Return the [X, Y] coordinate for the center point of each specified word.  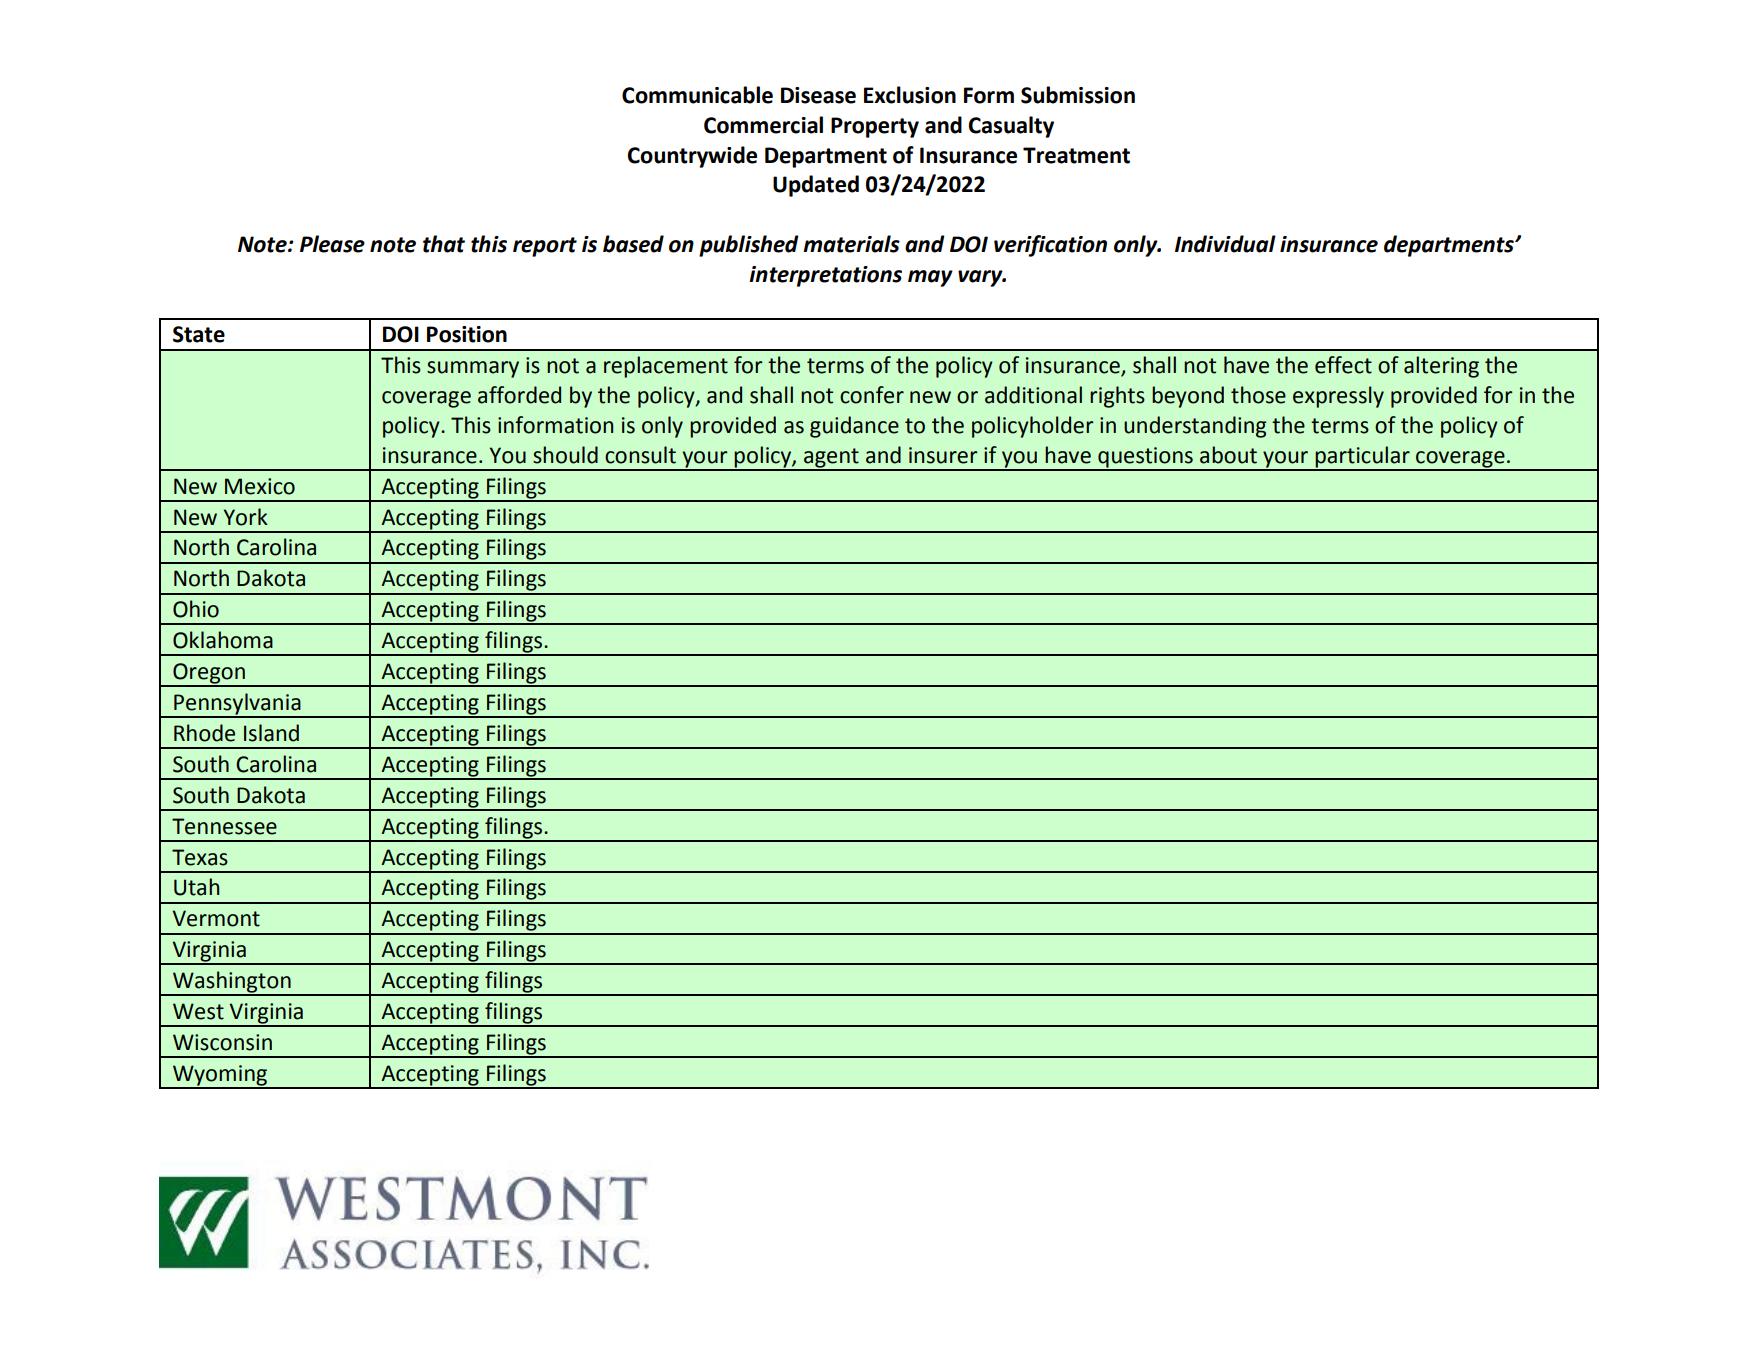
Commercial [763, 125]
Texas [200, 857]
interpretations [825, 276]
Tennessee [224, 826]
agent [831, 459]
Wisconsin [222, 1042]
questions [1145, 458]
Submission [1078, 95]
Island [271, 733]
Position [467, 334]
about [1228, 455]
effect [1343, 365]
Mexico [260, 486]
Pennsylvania [237, 705]
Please [332, 244]
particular [1362, 458]
